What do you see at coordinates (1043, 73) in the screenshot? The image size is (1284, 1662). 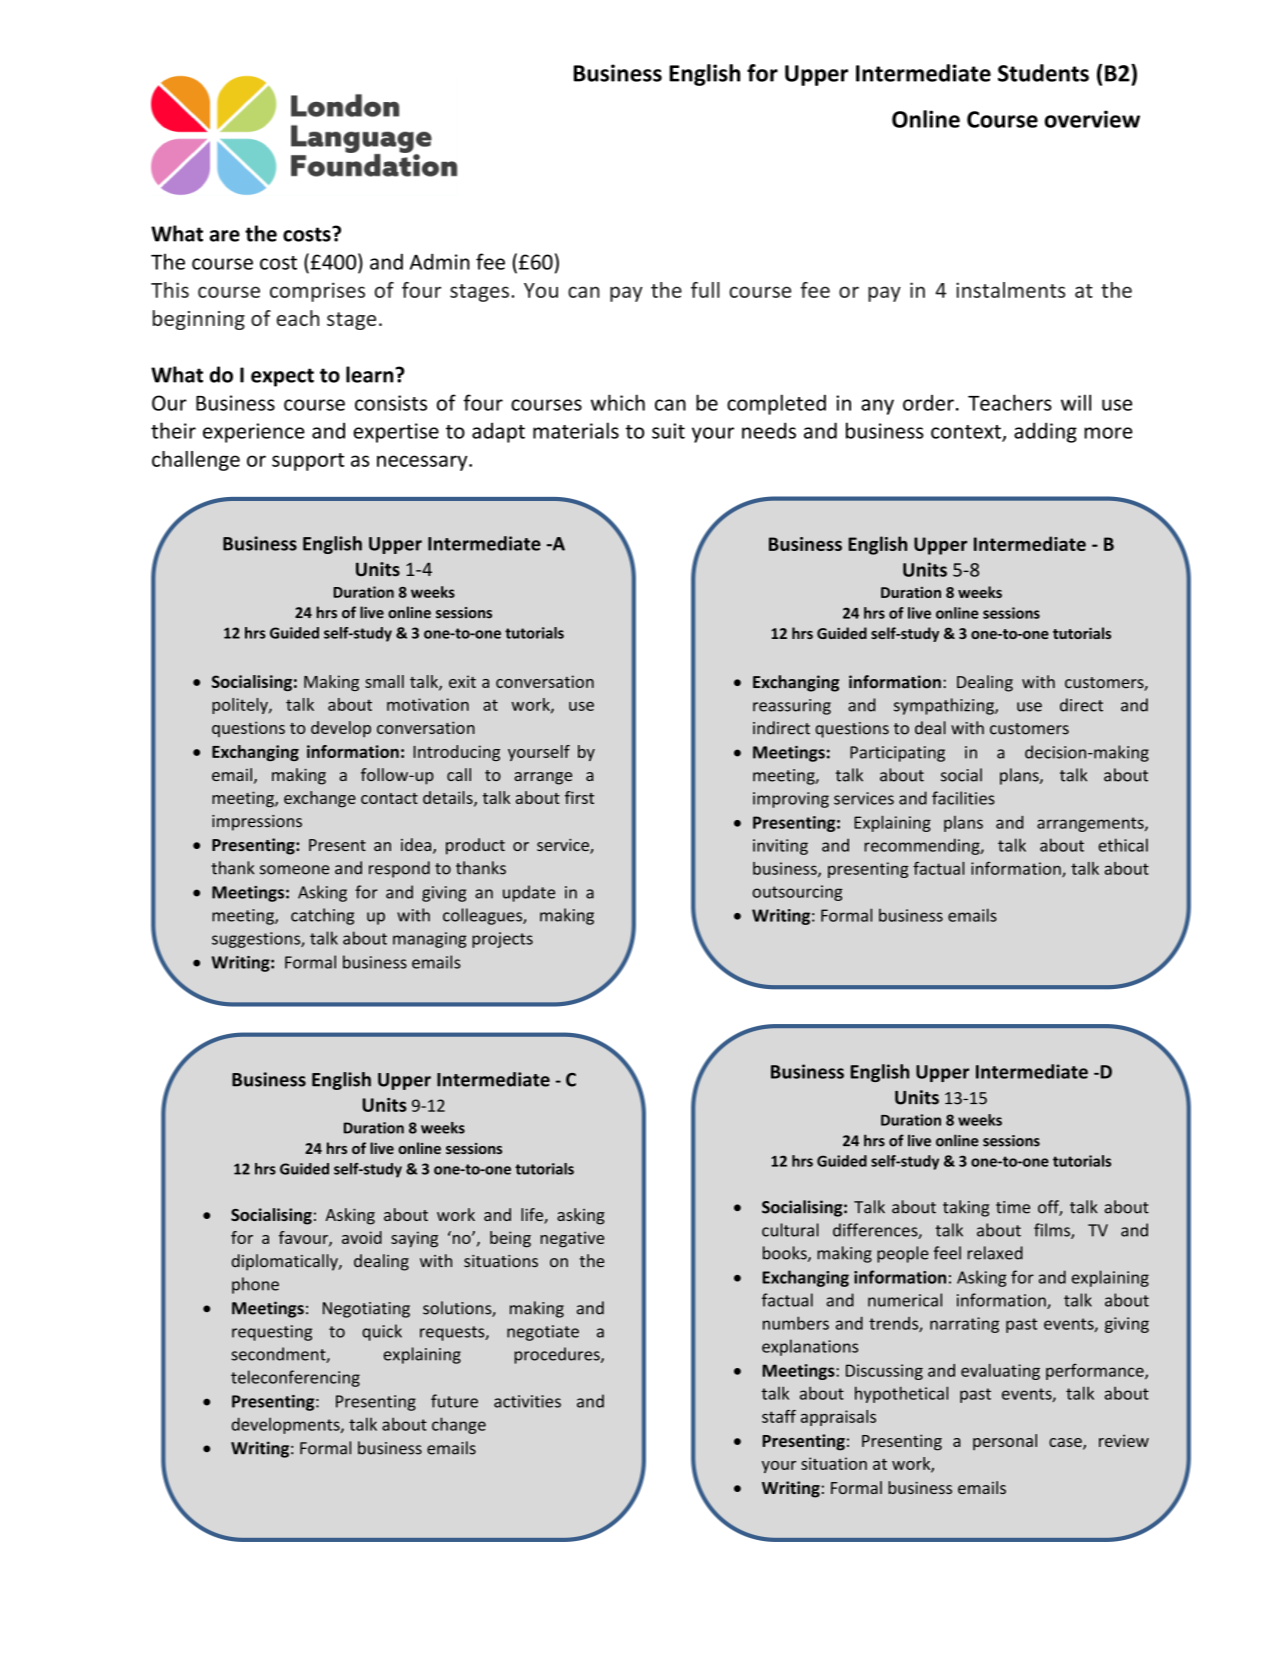 I see `Students` at bounding box center [1043, 73].
